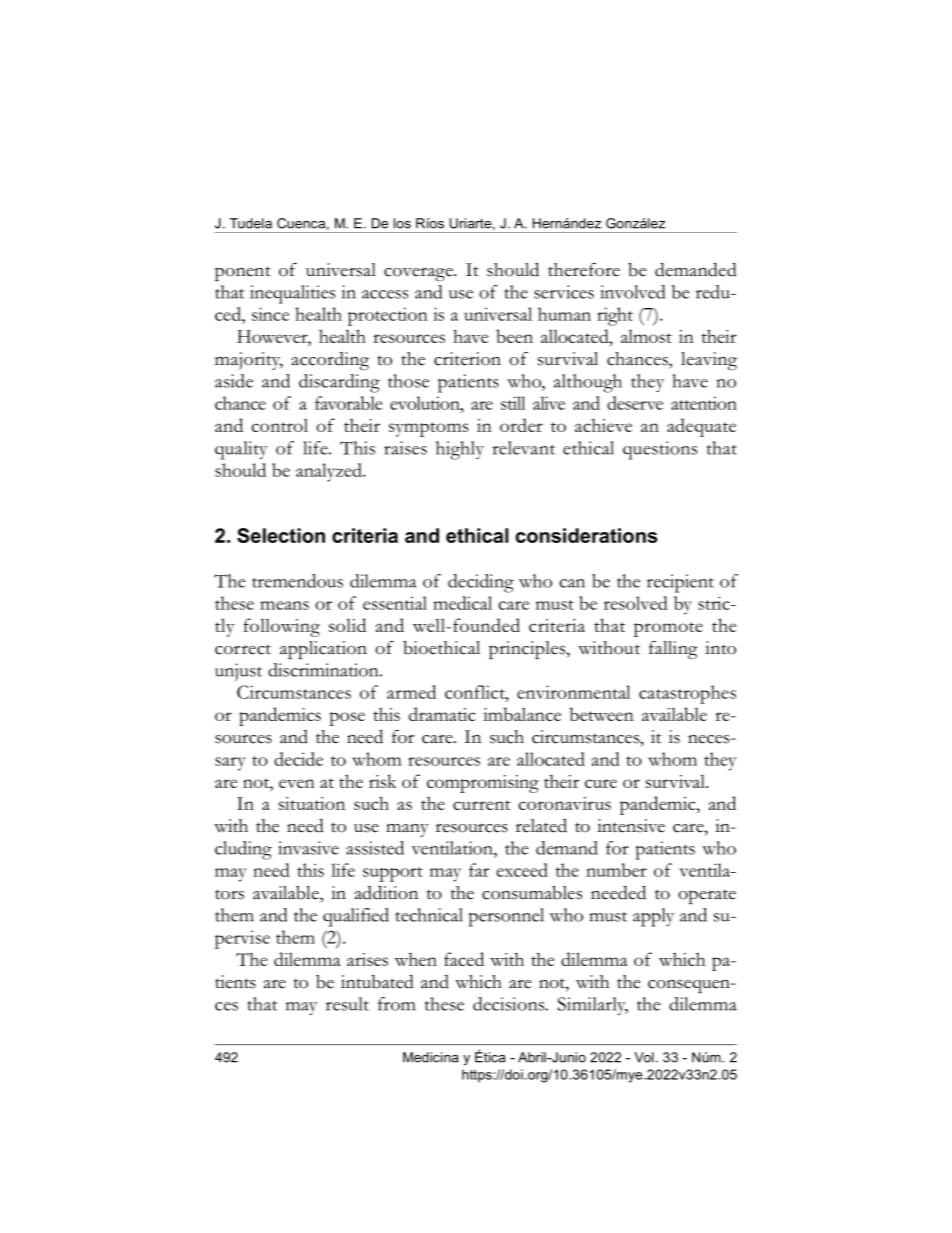  I want to click on inequalities, so click(292, 294).
